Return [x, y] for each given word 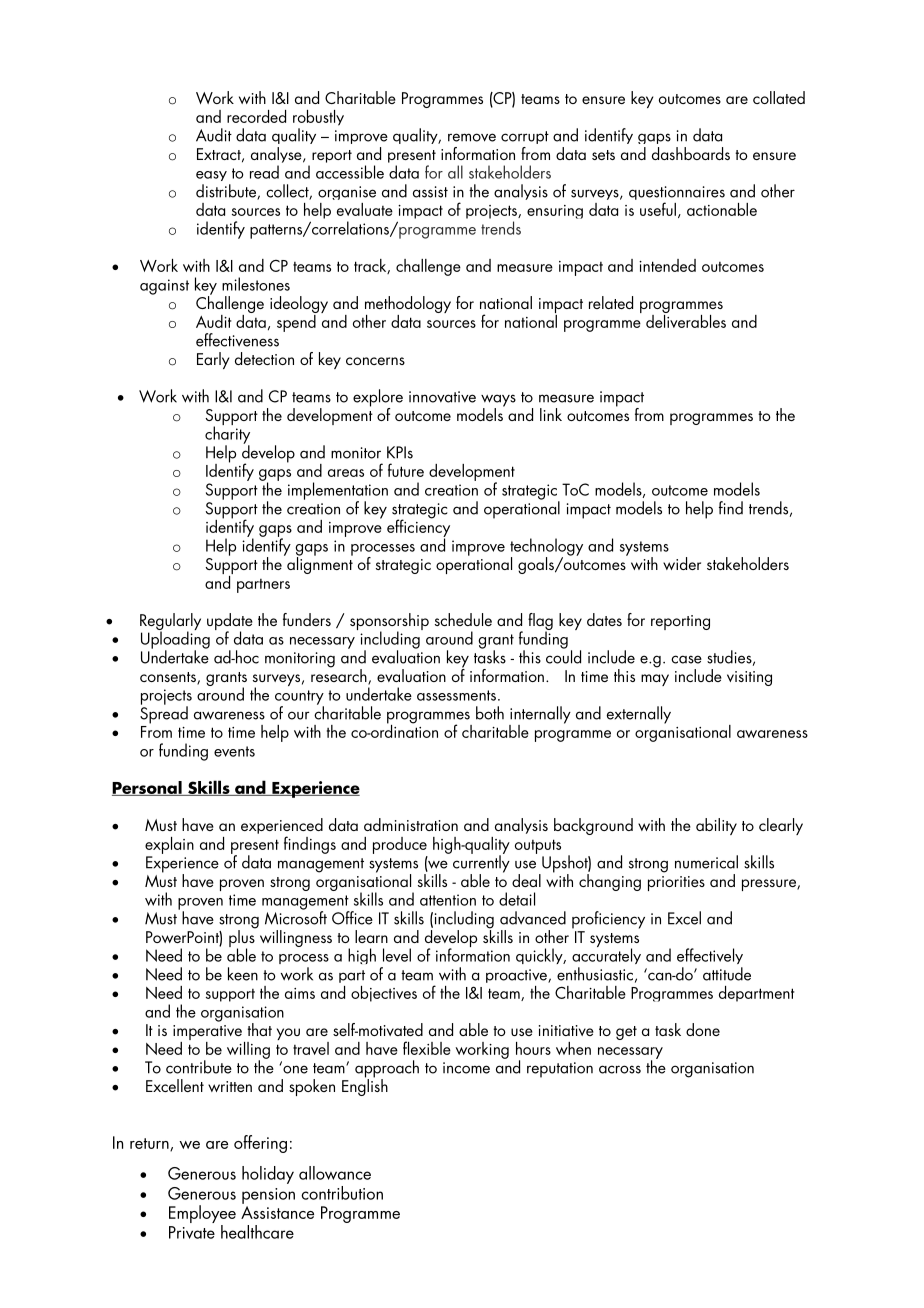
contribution [342, 1193]
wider [682, 563]
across [620, 1069]
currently [481, 864]
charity [227, 435]
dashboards [691, 153]
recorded [256, 116]
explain [169, 845]
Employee [202, 1215]
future [406, 470]
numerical [706, 862]
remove [472, 137]
